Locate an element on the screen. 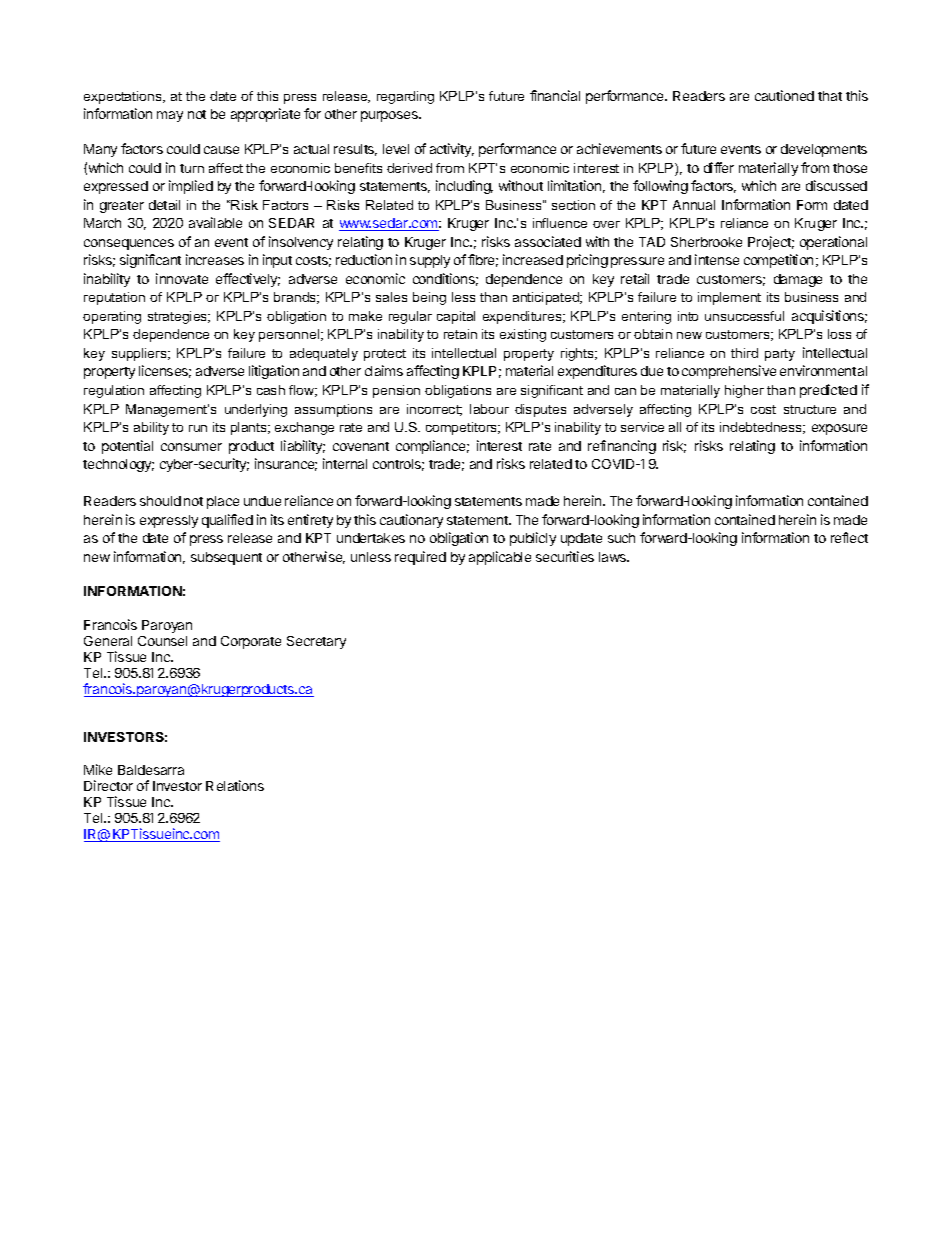 The width and height of the screenshot is (952, 1233). exposure is located at coordinates (839, 429).
